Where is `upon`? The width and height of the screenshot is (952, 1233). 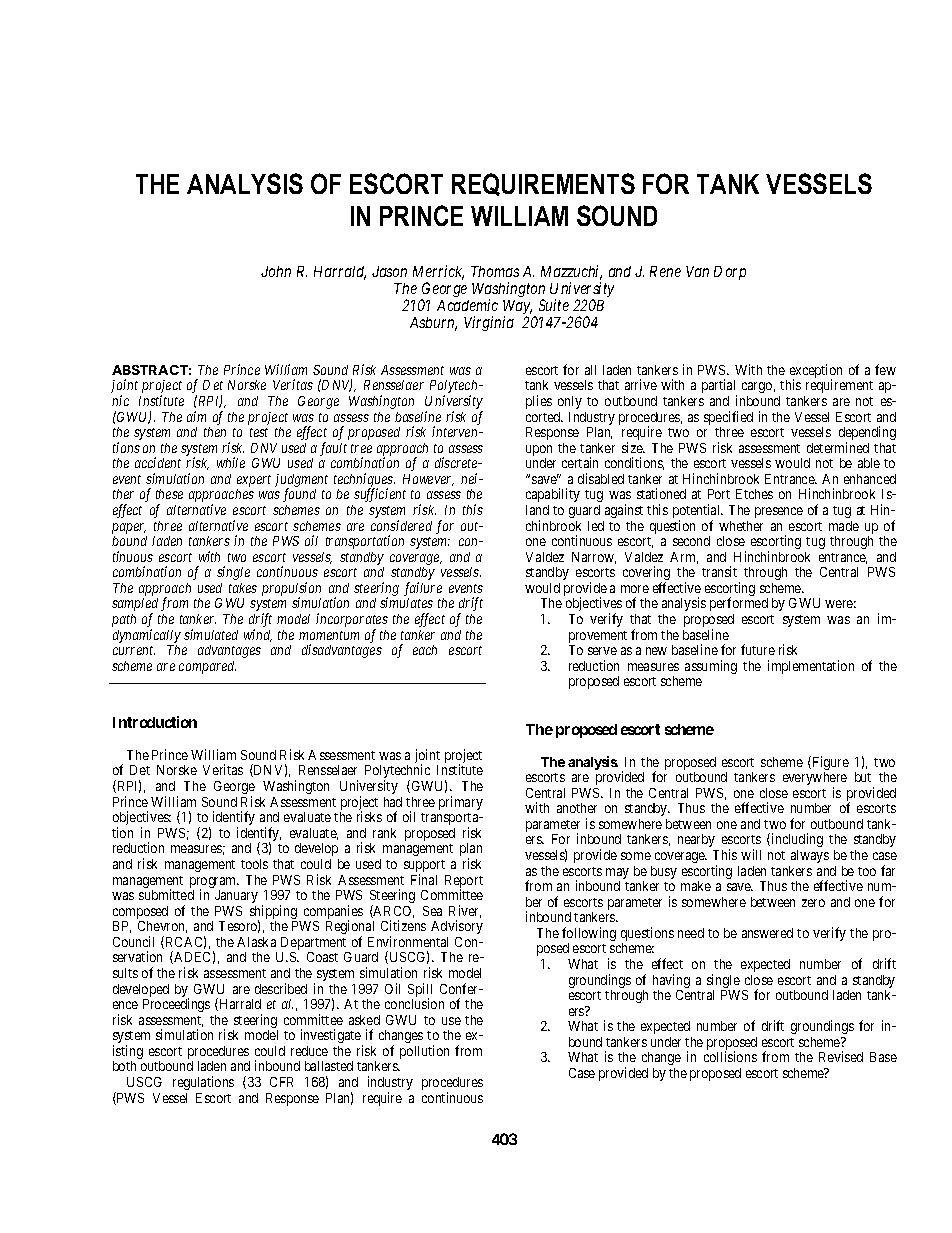
upon is located at coordinates (539, 452).
